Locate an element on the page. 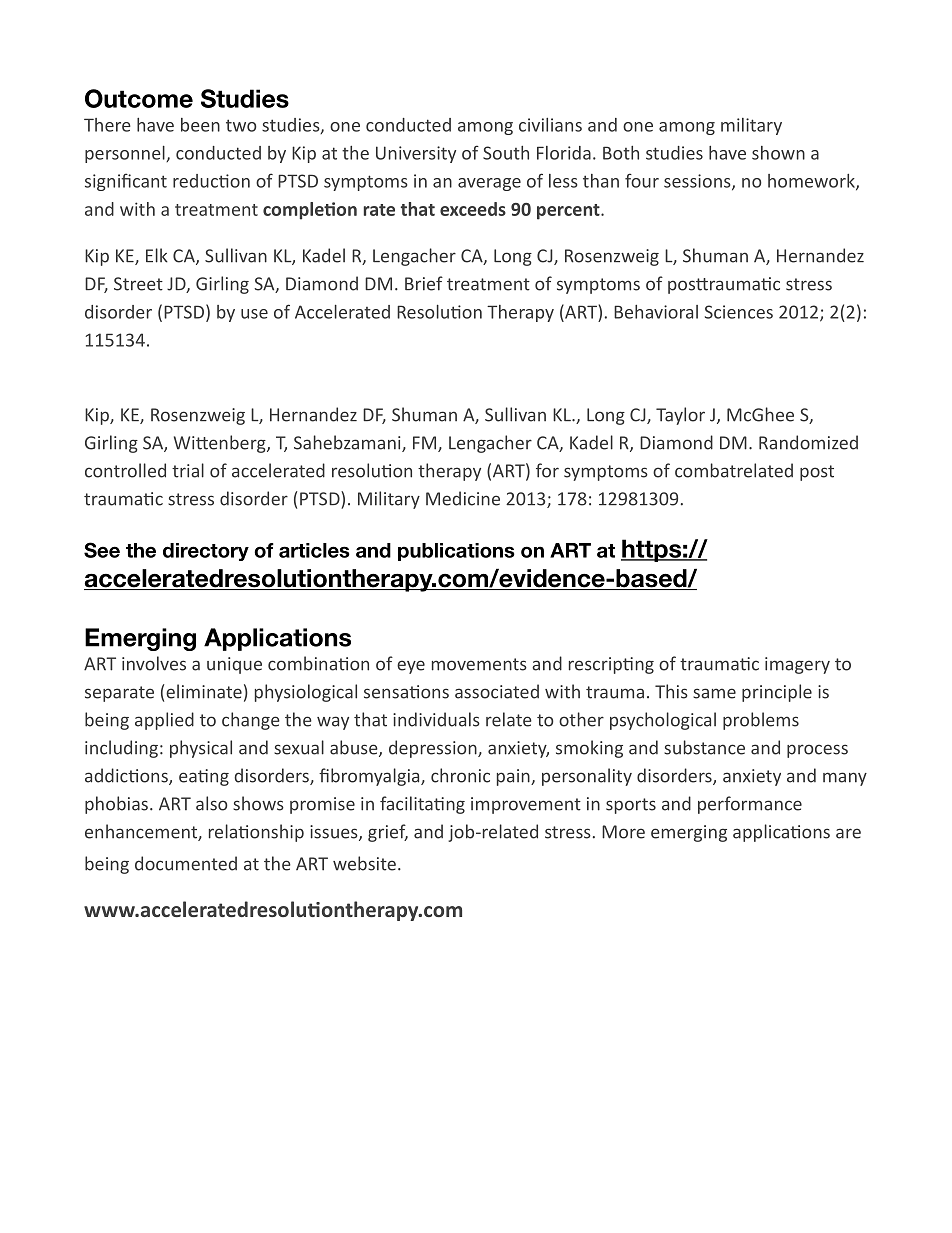 This image has height=1233, width=952. performance is located at coordinates (750, 805).
